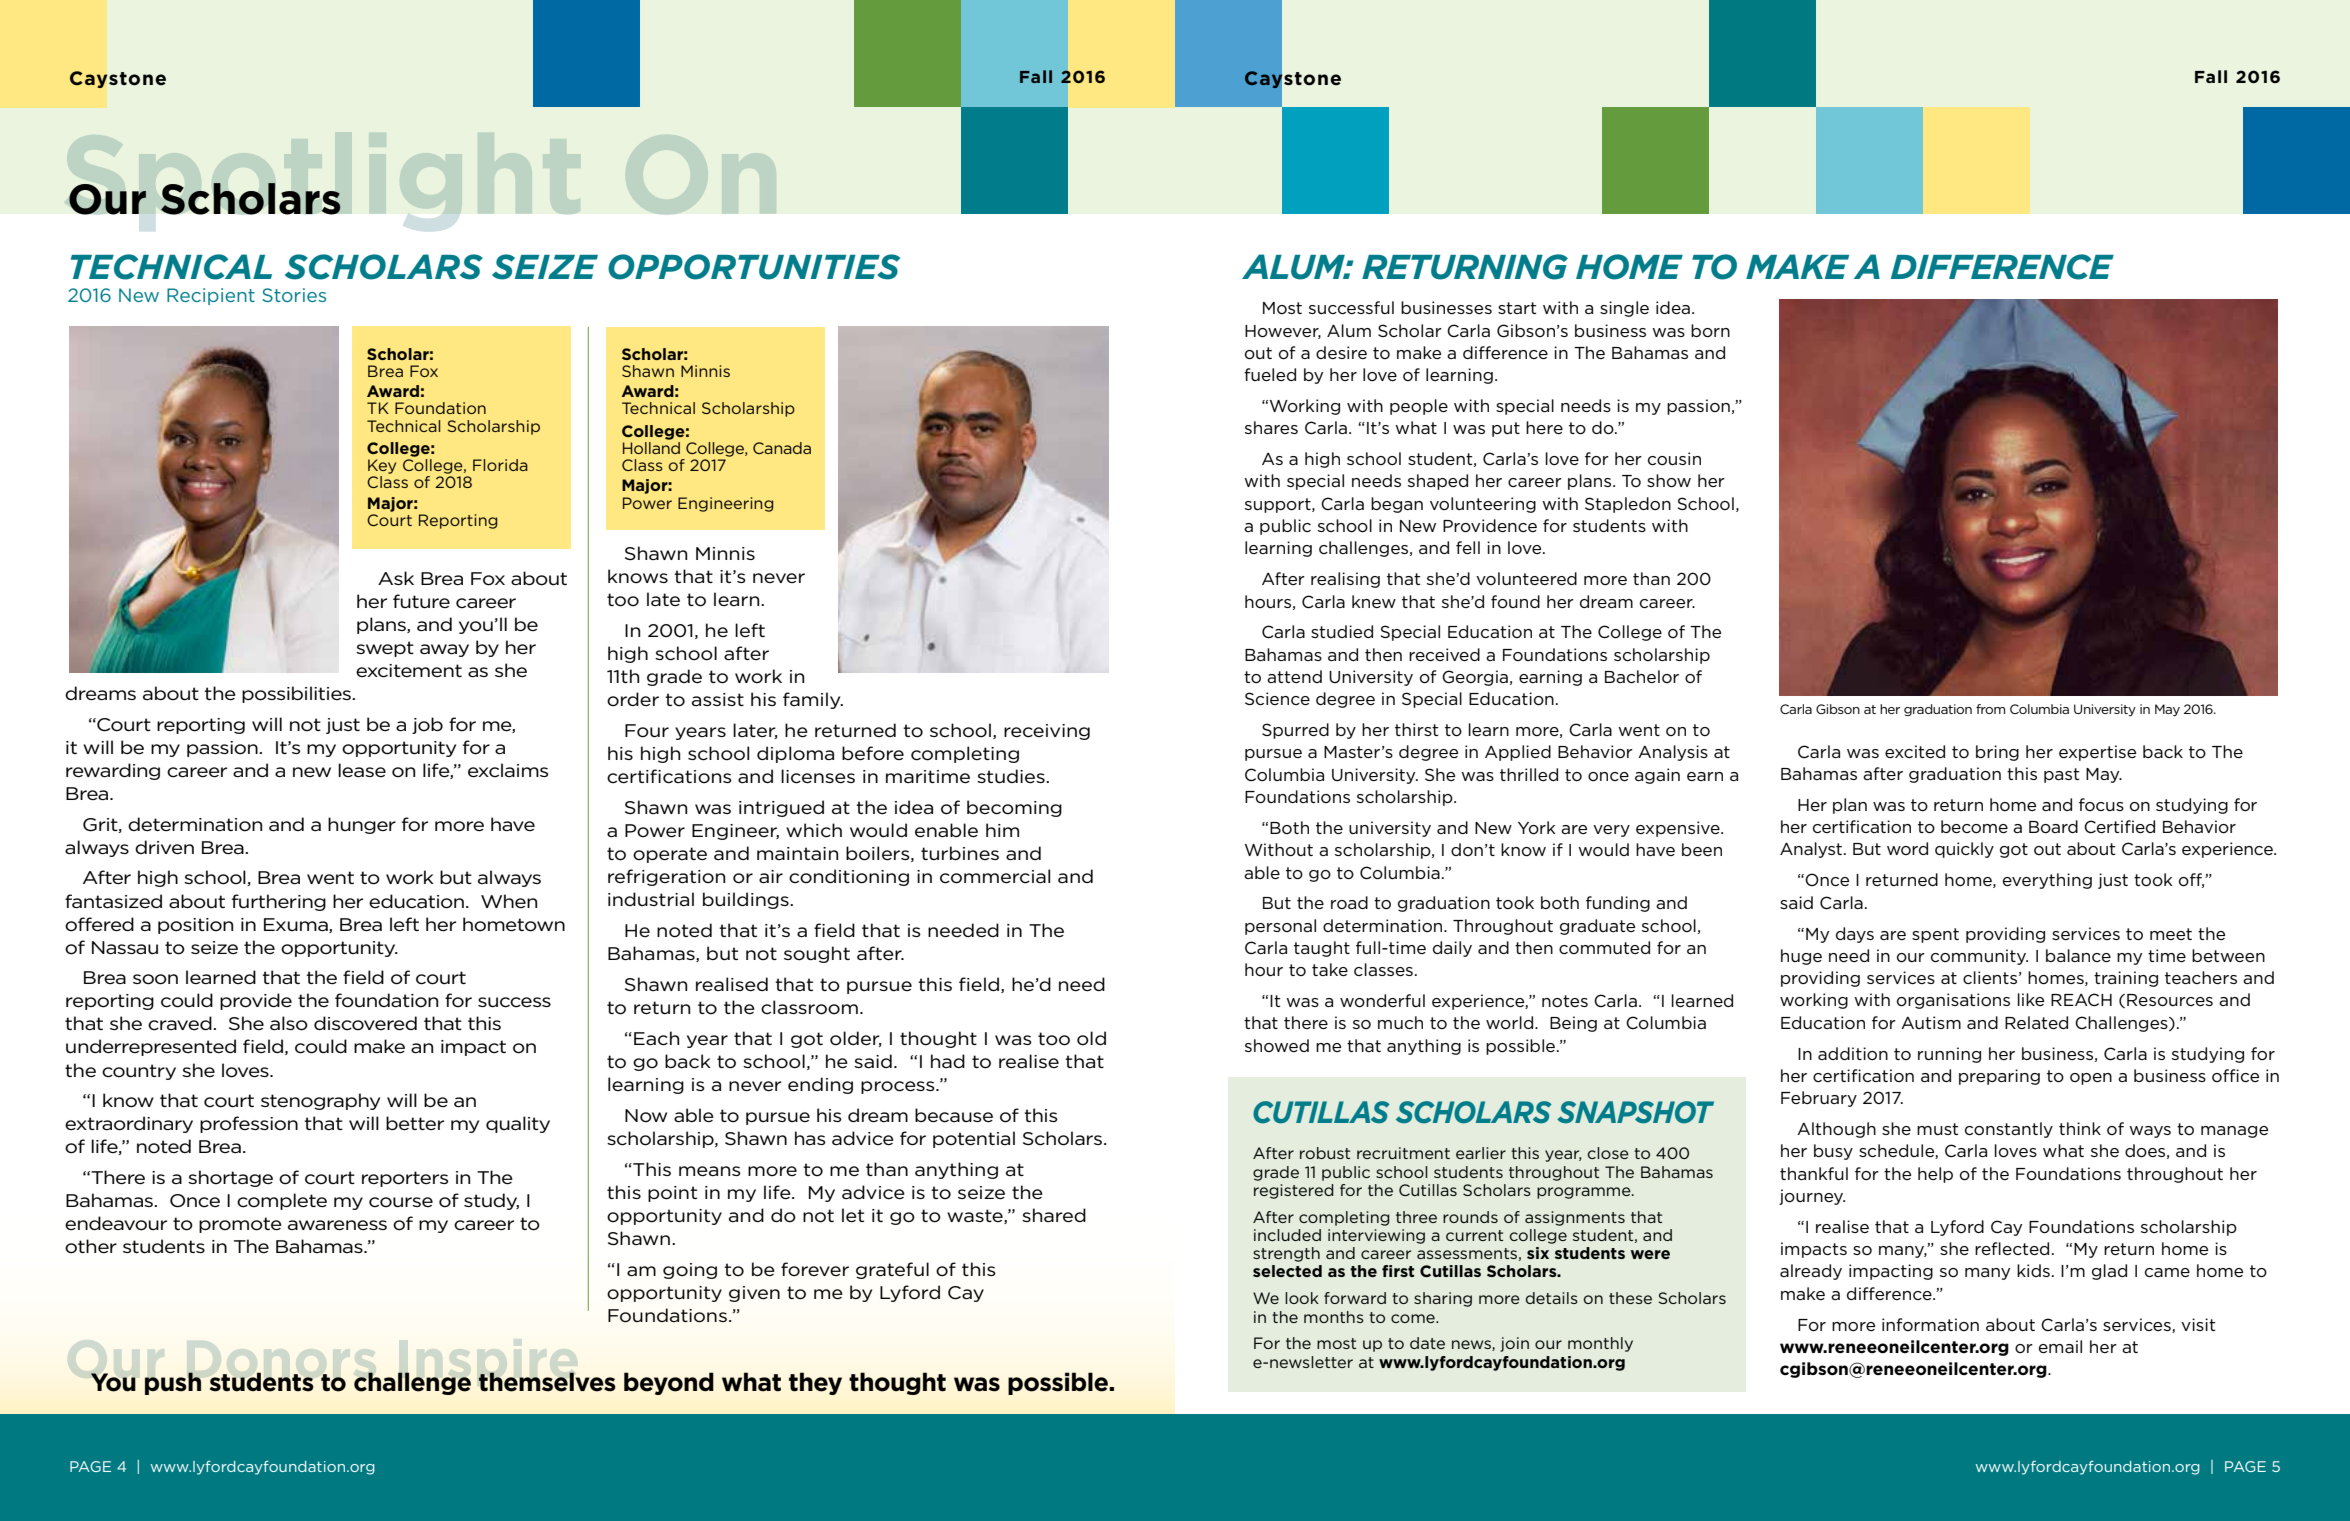 The height and width of the screenshot is (1521, 2350). Describe the element at coordinates (362, 825) in the screenshot. I see `hunger` at that location.
